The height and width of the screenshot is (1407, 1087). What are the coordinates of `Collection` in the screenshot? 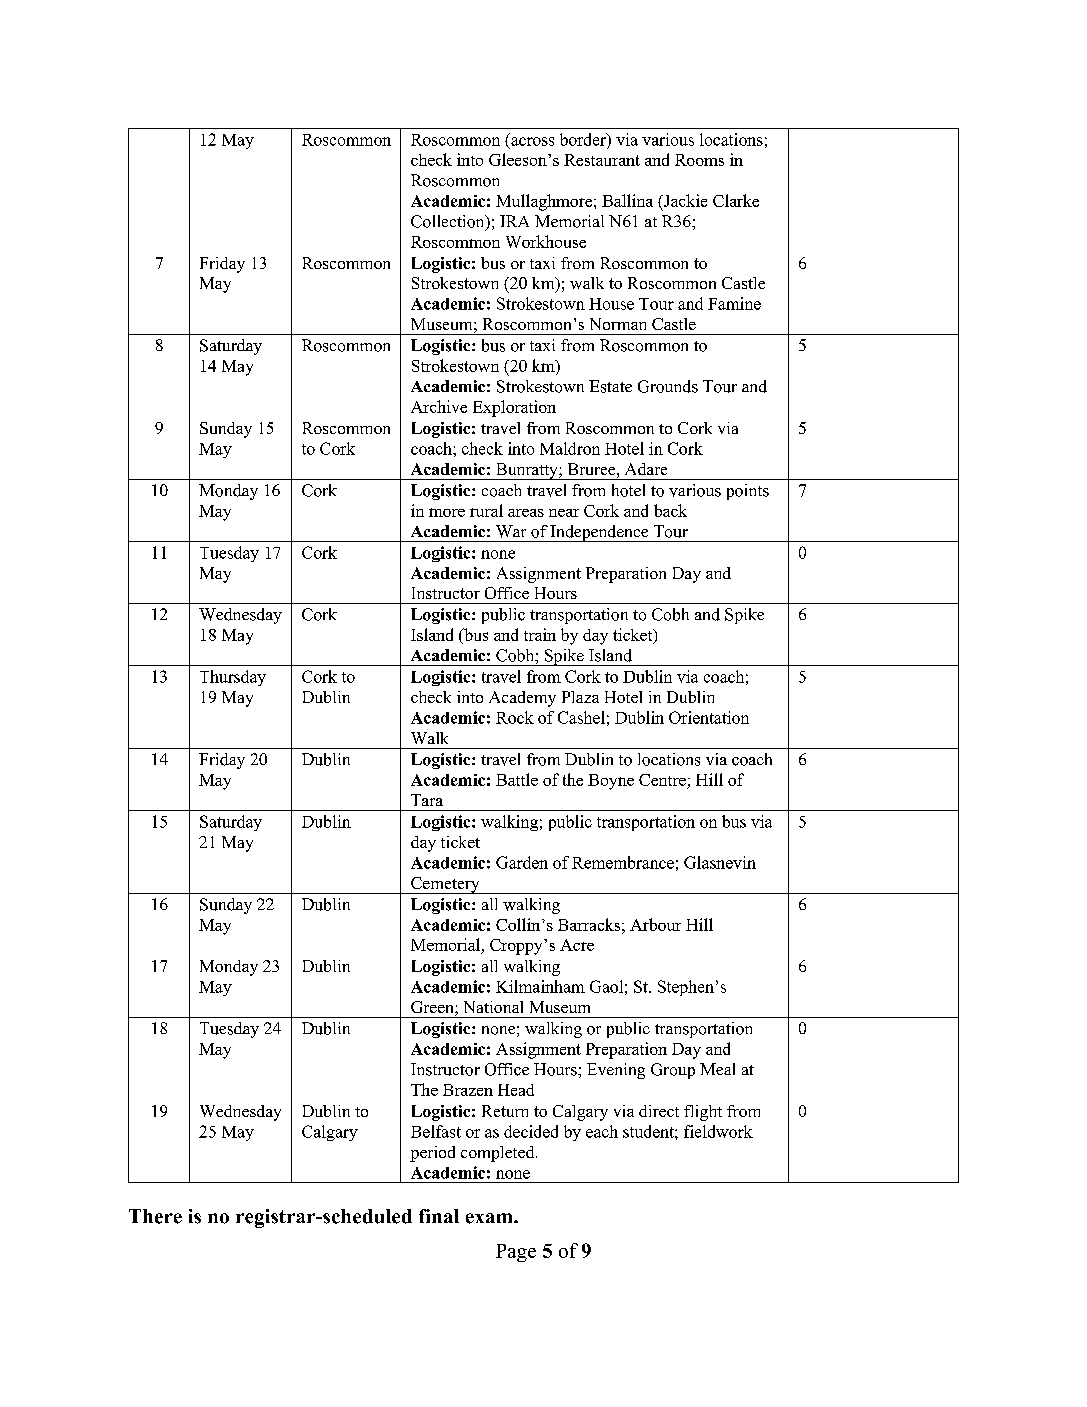 It's located at (449, 222).
